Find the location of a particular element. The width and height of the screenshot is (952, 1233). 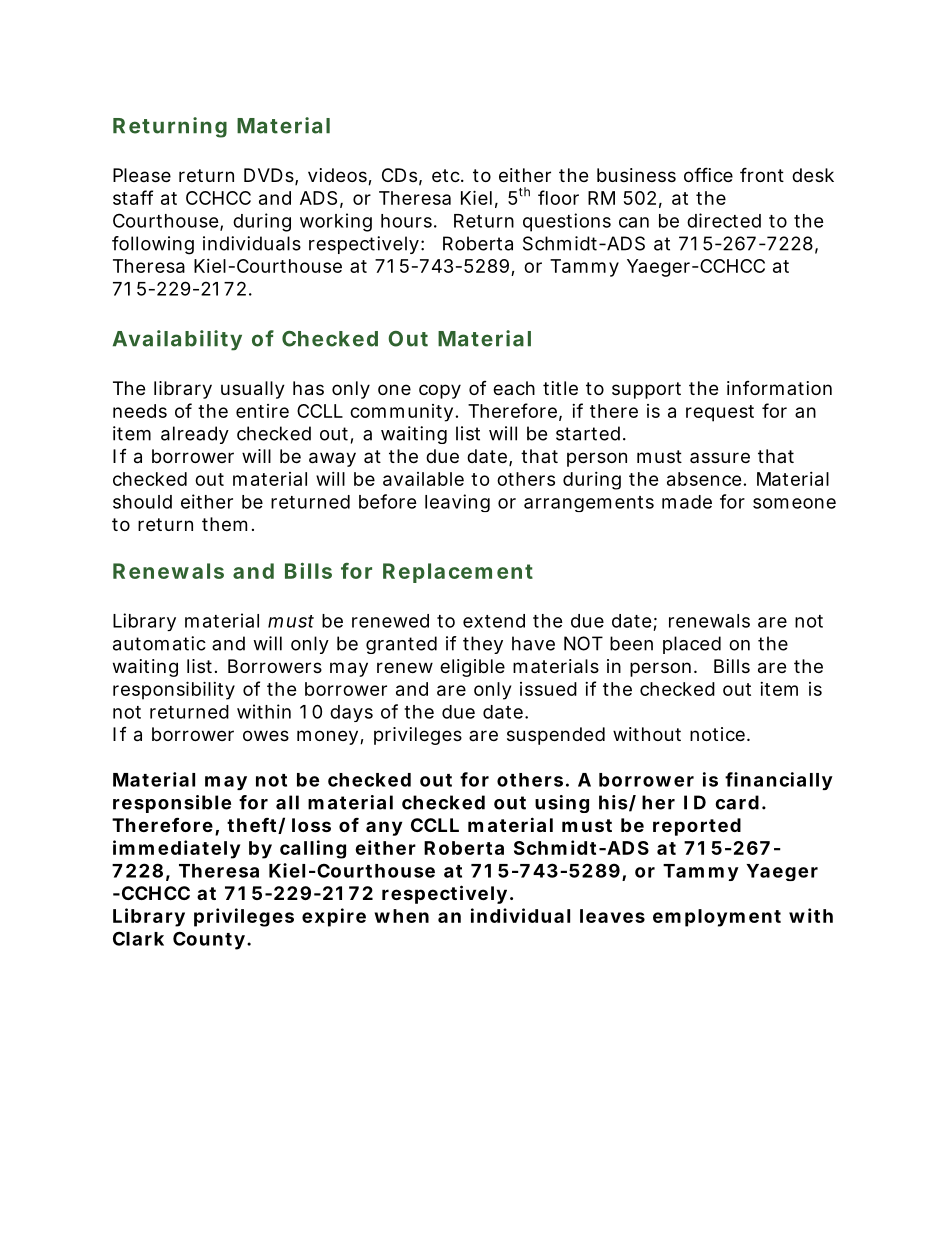

them is located at coordinates (224, 524).
